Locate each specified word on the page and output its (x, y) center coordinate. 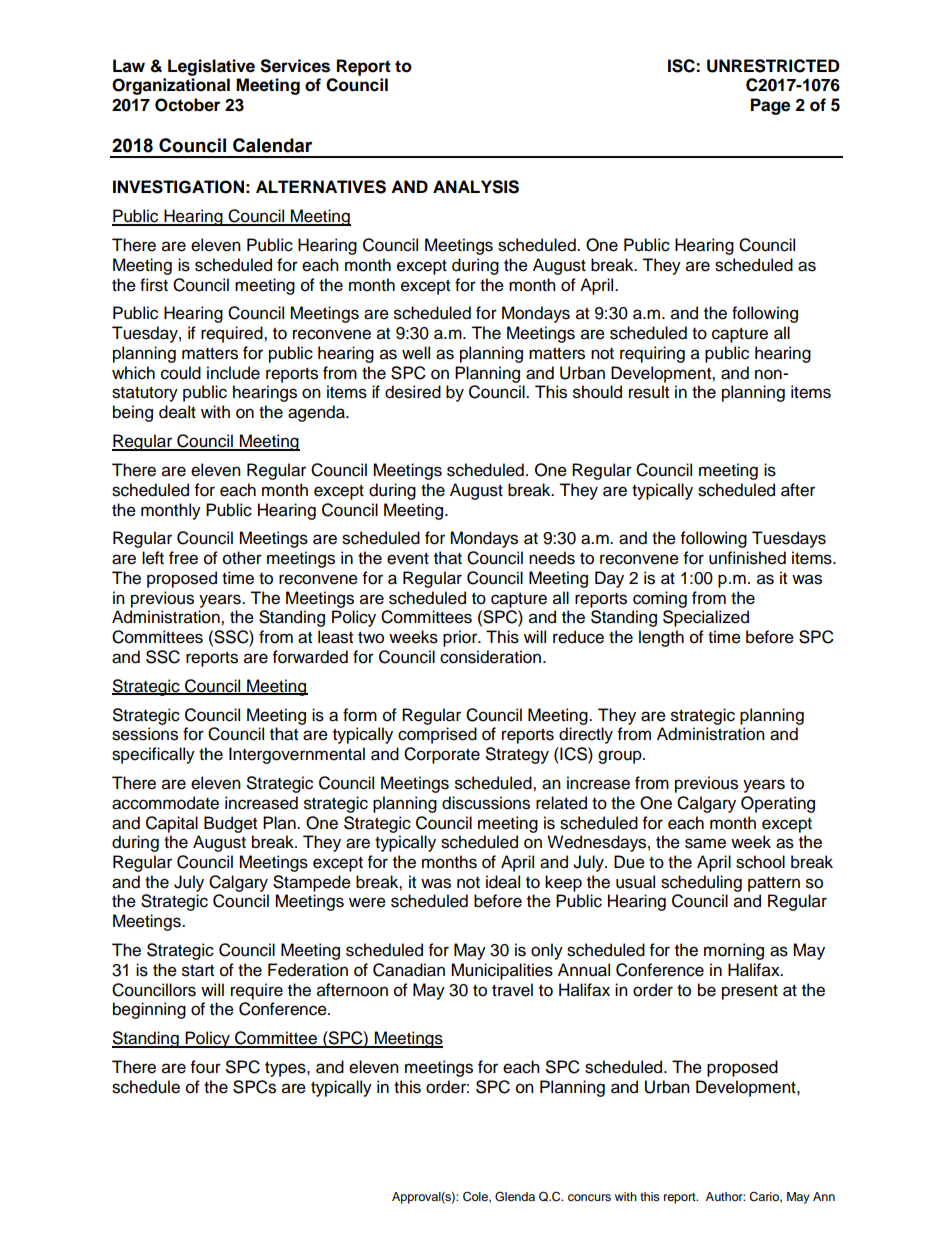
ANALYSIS (476, 187)
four (206, 1067)
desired (413, 392)
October (187, 105)
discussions (486, 803)
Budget (230, 824)
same (705, 843)
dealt (177, 412)
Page (770, 106)
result (649, 392)
